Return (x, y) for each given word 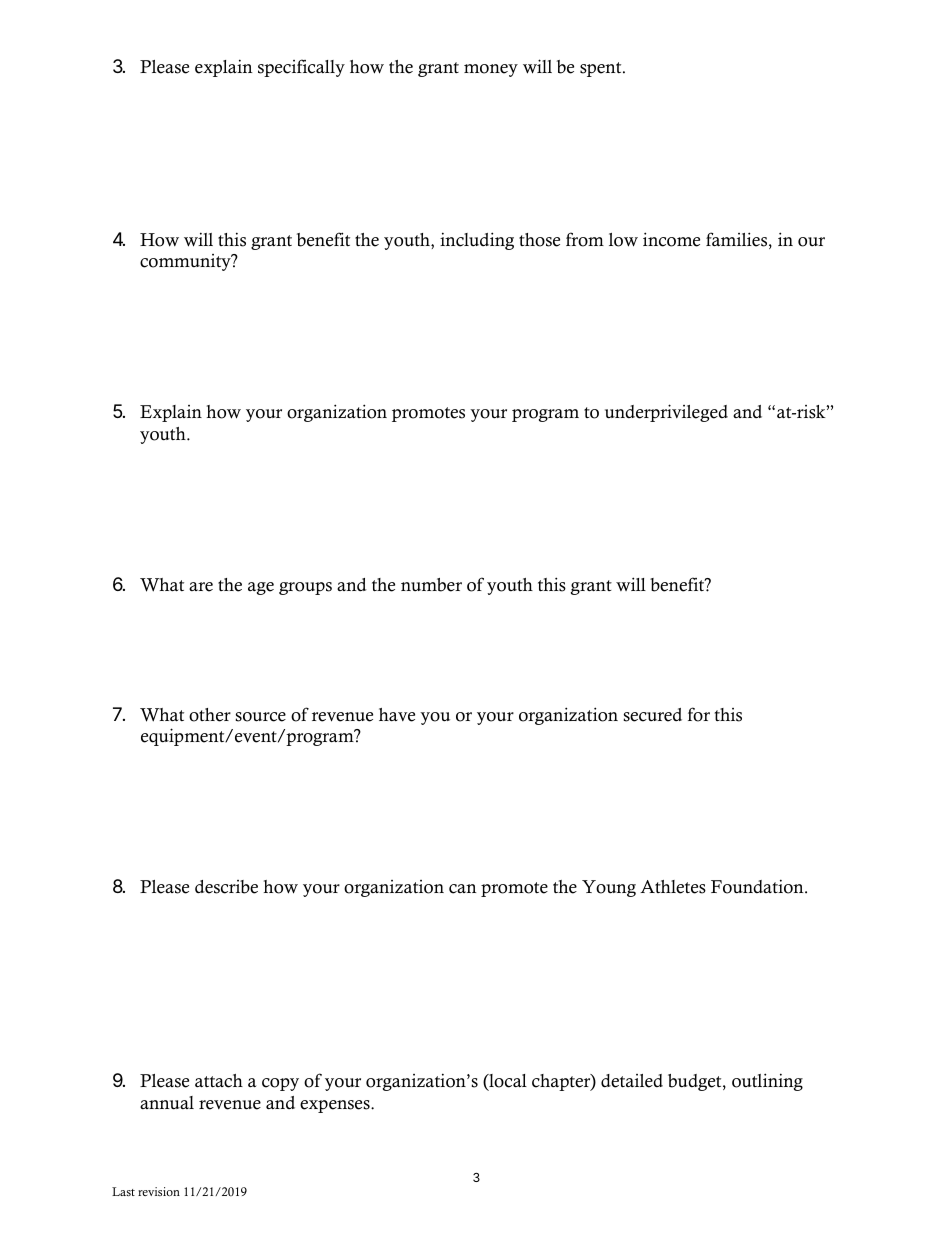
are (201, 587)
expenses (336, 1106)
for (699, 714)
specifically (301, 68)
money (491, 70)
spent (602, 69)
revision (159, 1191)
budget (696, 1082)
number (431, 585)
